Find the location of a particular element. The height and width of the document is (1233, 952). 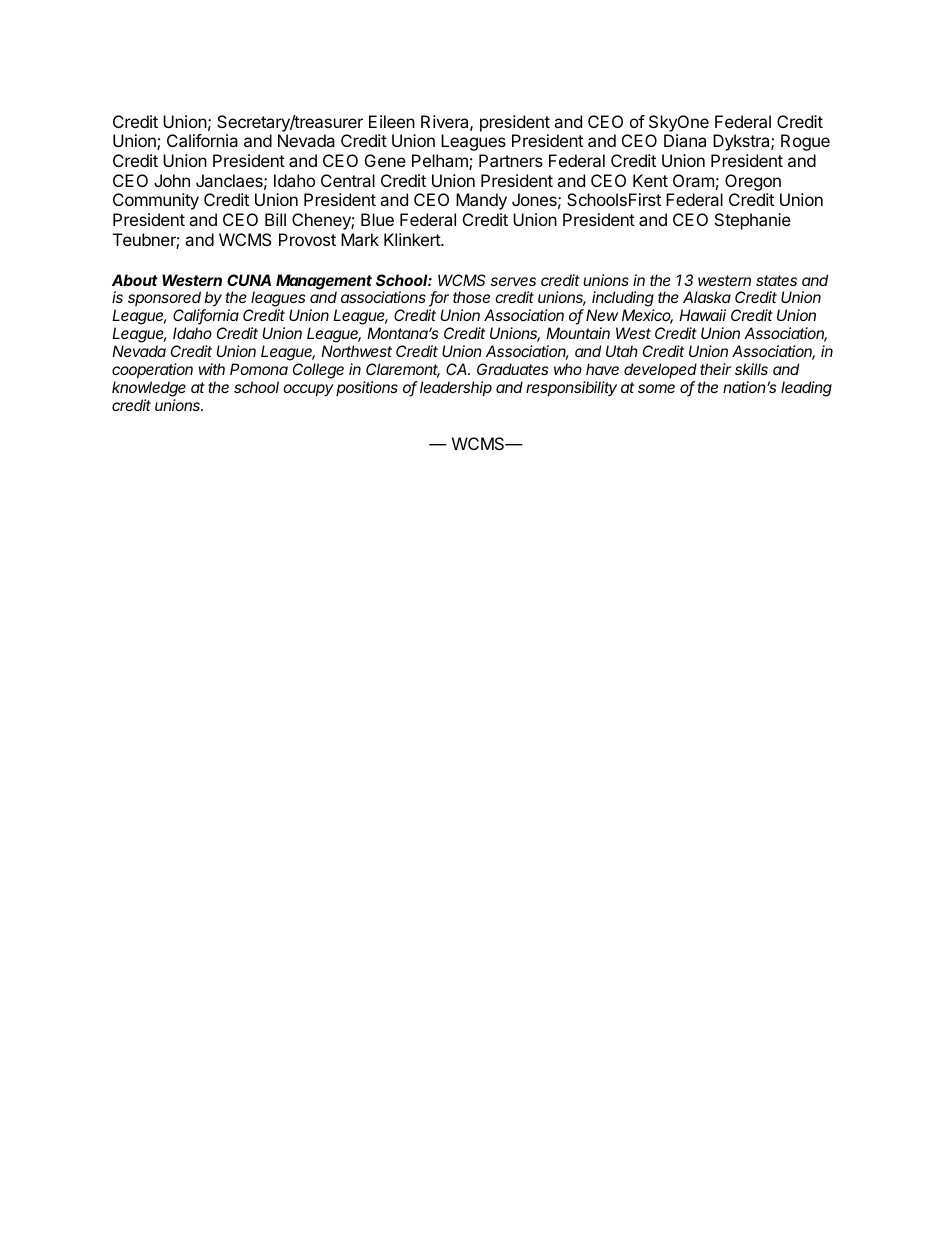

leadership is located at coordinates (456, 388).
